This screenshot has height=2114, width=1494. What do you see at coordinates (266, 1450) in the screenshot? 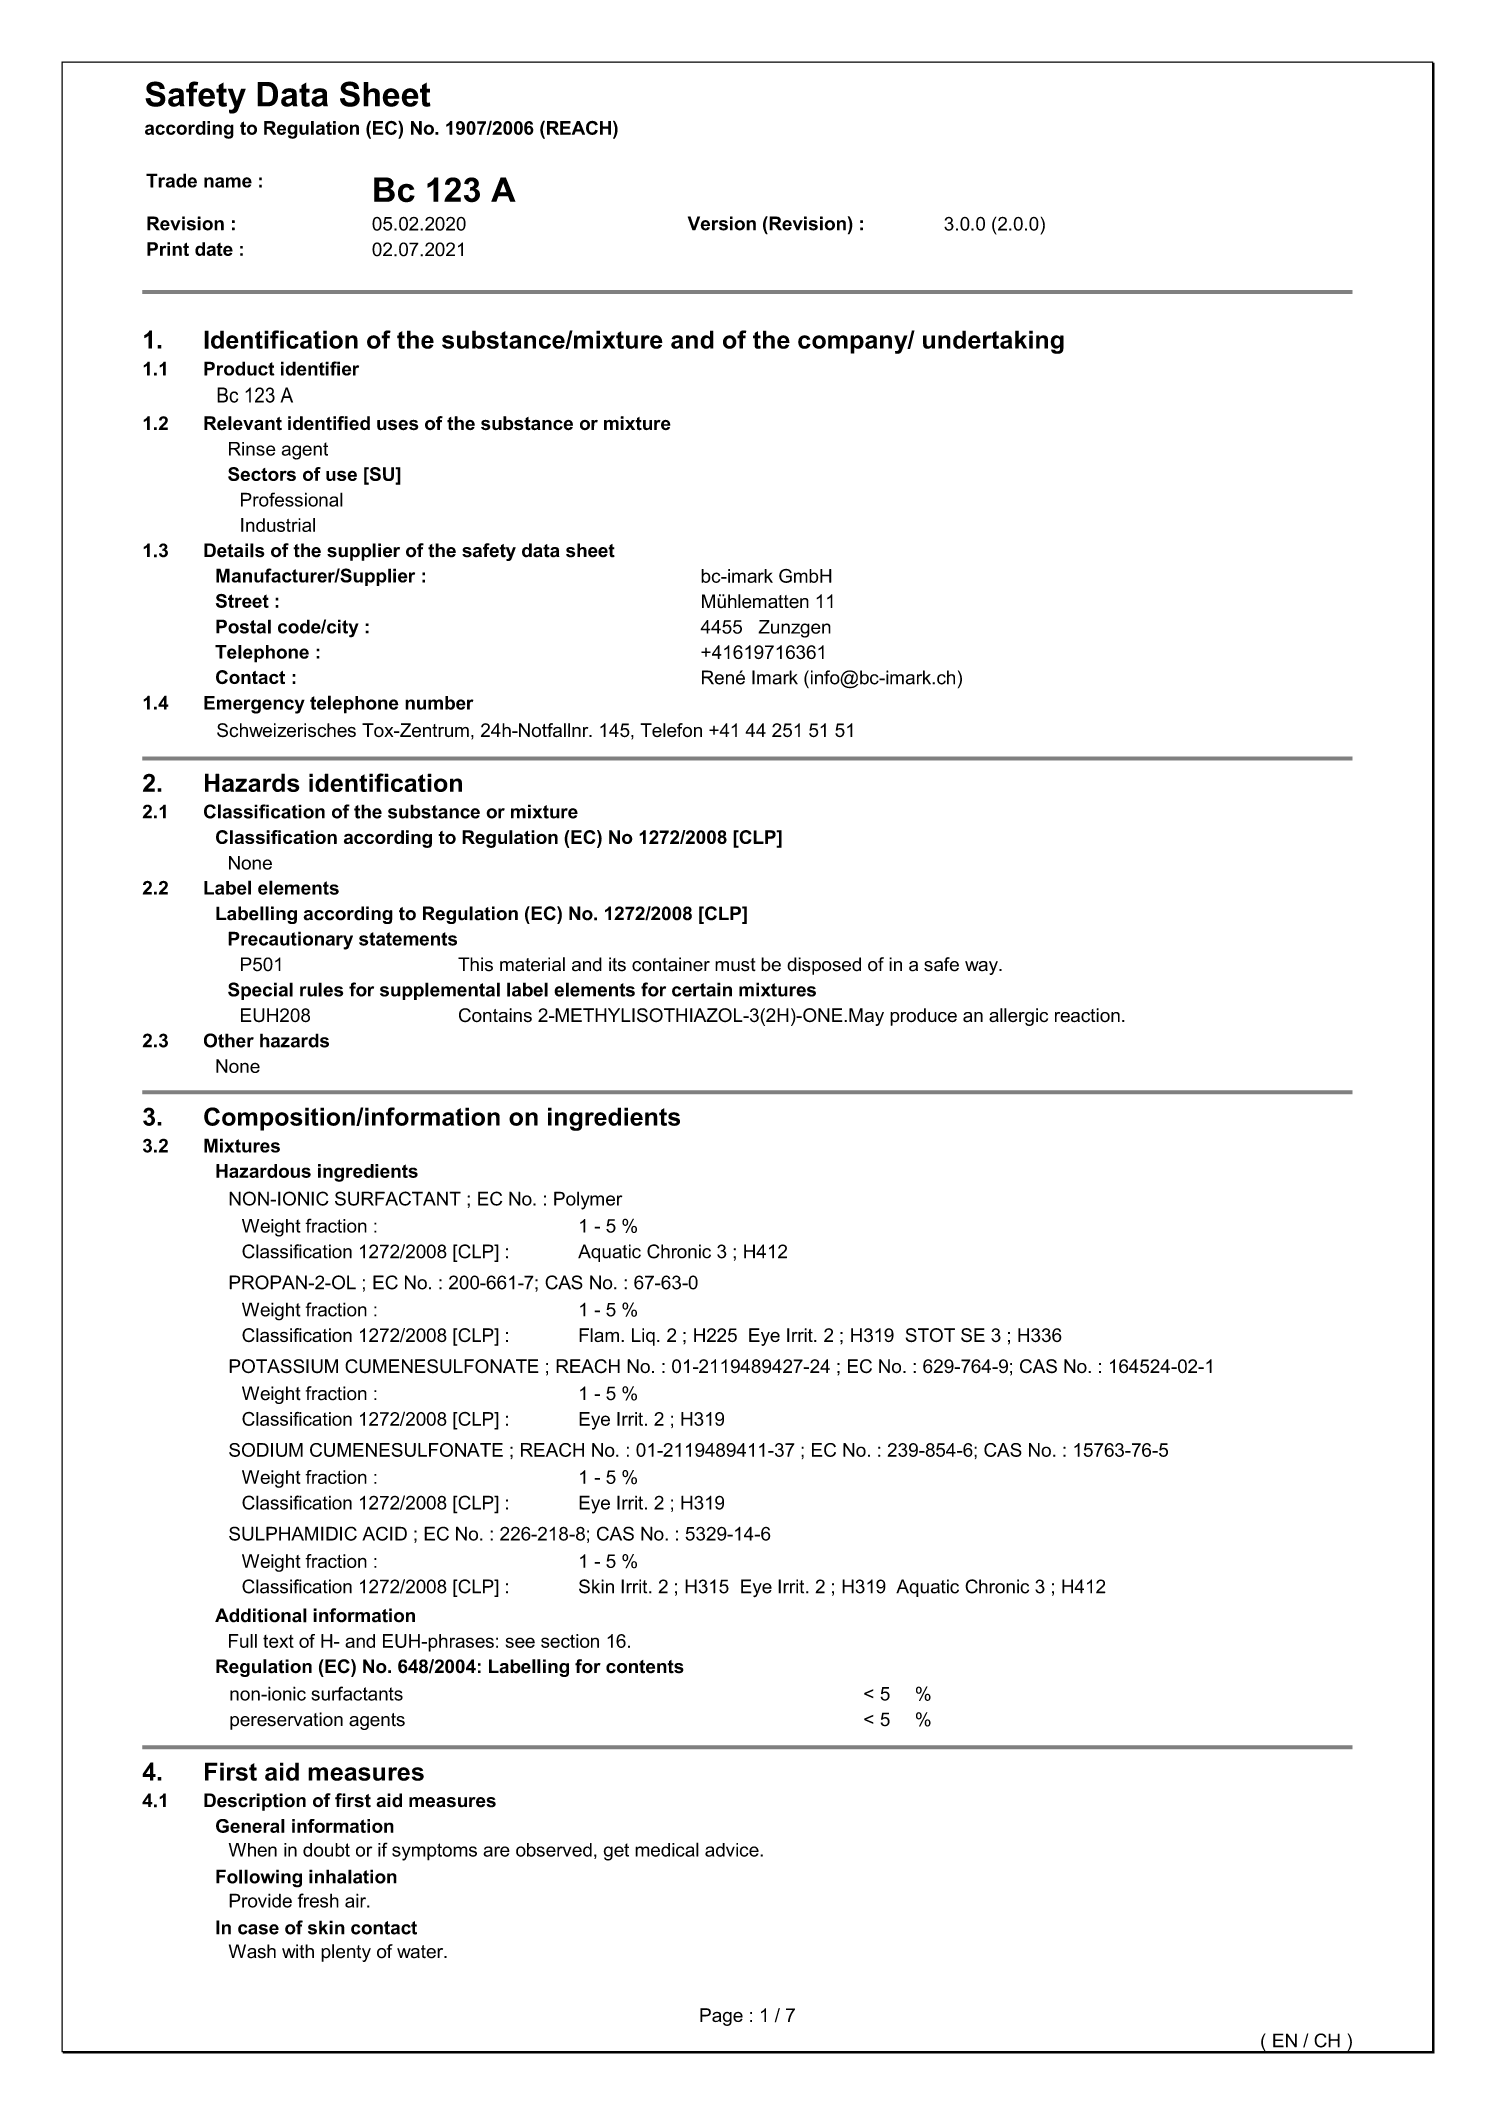
I see `SODIUM` at bounding box center [266, 1450].
